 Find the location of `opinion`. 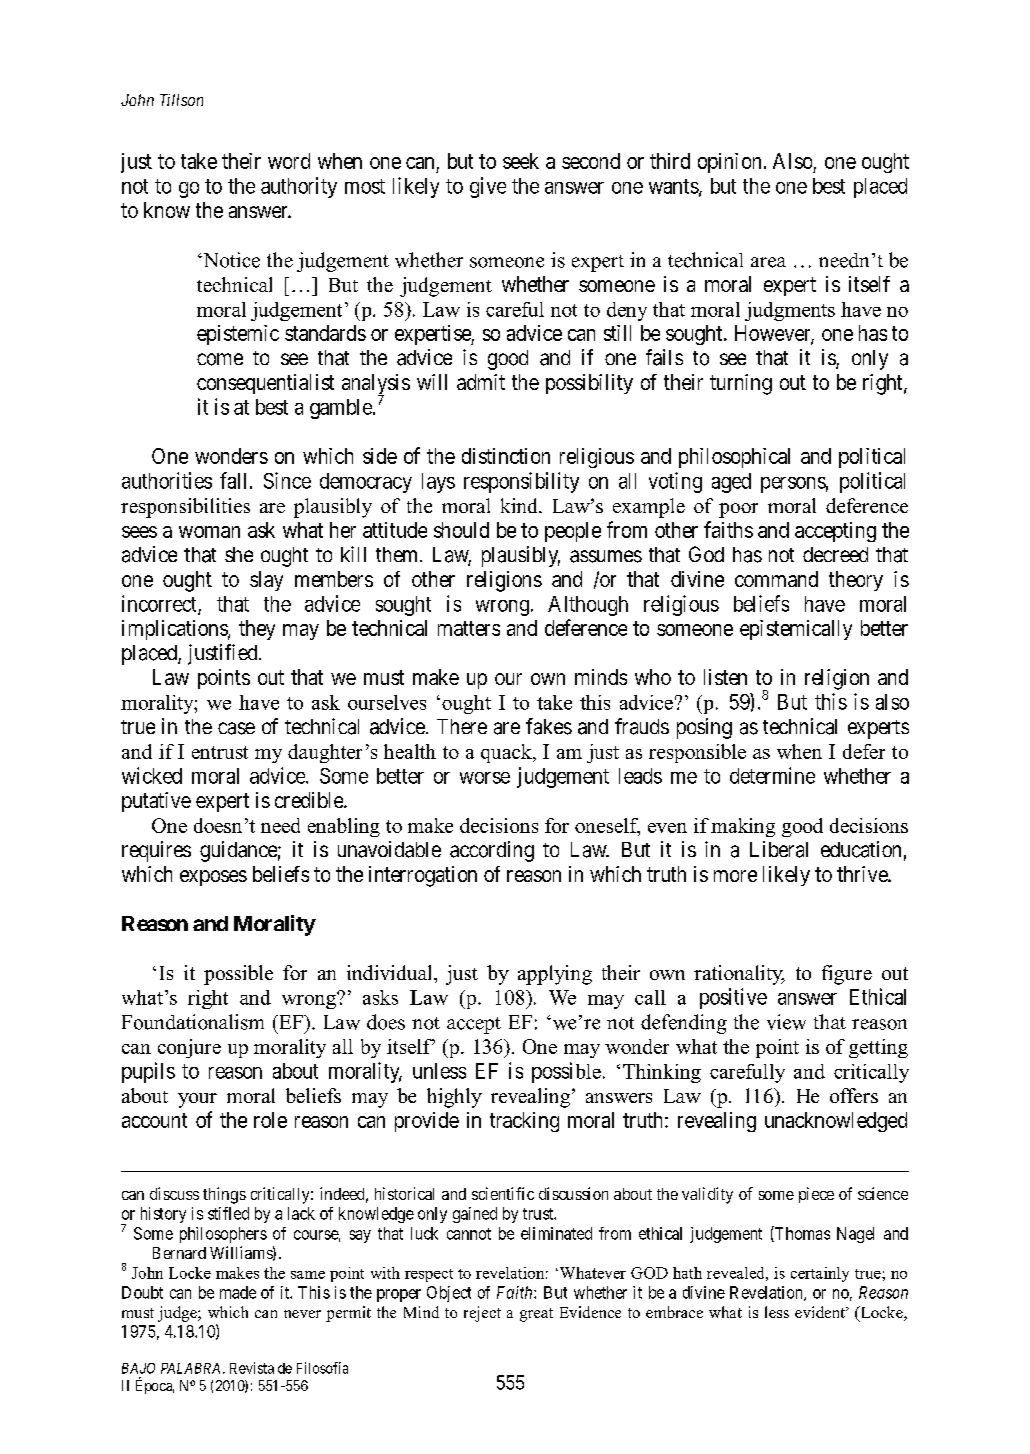

opinion is located at coordinates (729, 163).
